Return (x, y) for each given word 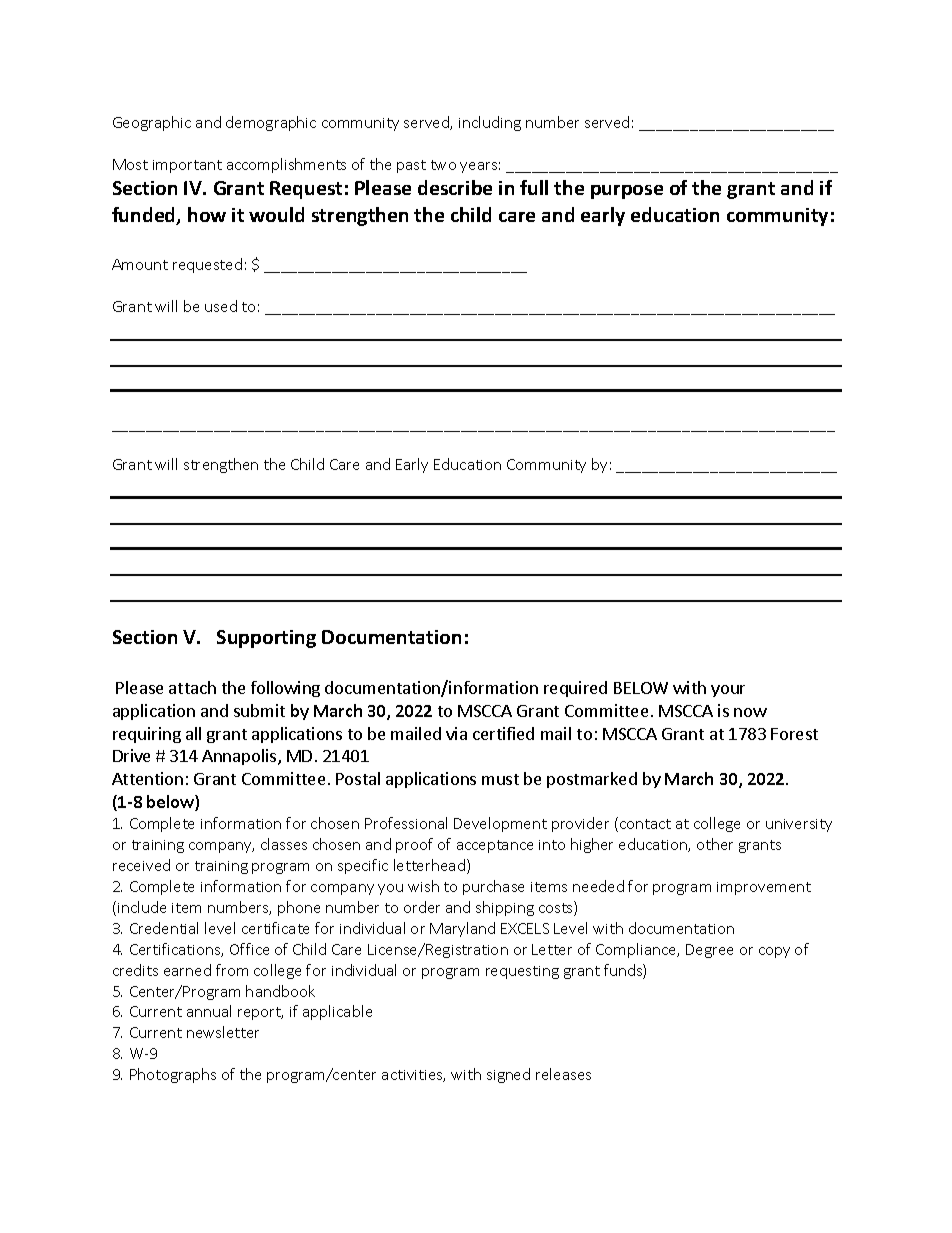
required (575, 689)
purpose (627, 192)
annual (209, 1011)
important (187, 166)
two (443, 165)
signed (508, 1075)
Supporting (266, 639)
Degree (709, 951)
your (728, 691)
